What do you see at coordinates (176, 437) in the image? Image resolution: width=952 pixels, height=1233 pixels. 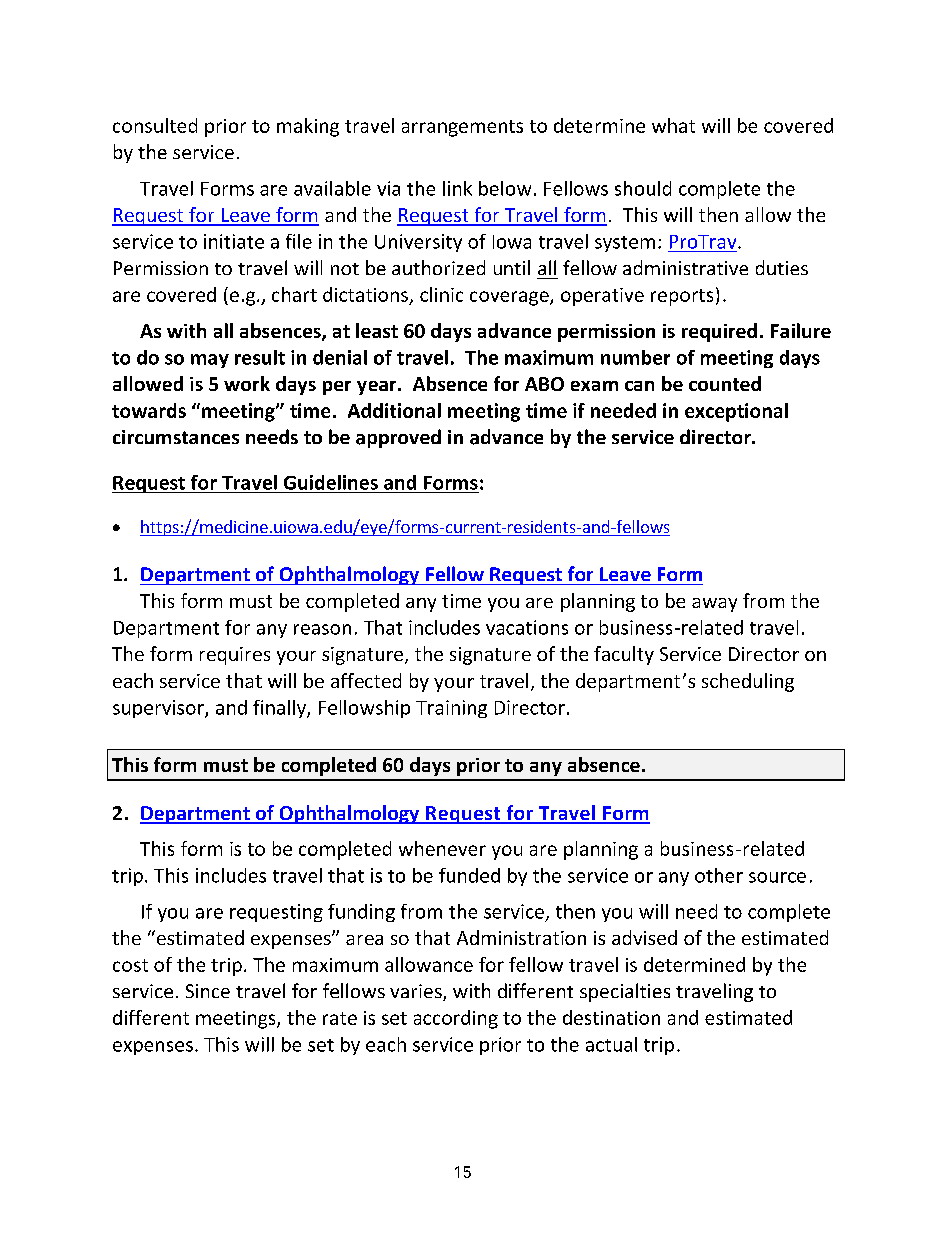 I see `circumstances` at bounding box center [176, 437].
